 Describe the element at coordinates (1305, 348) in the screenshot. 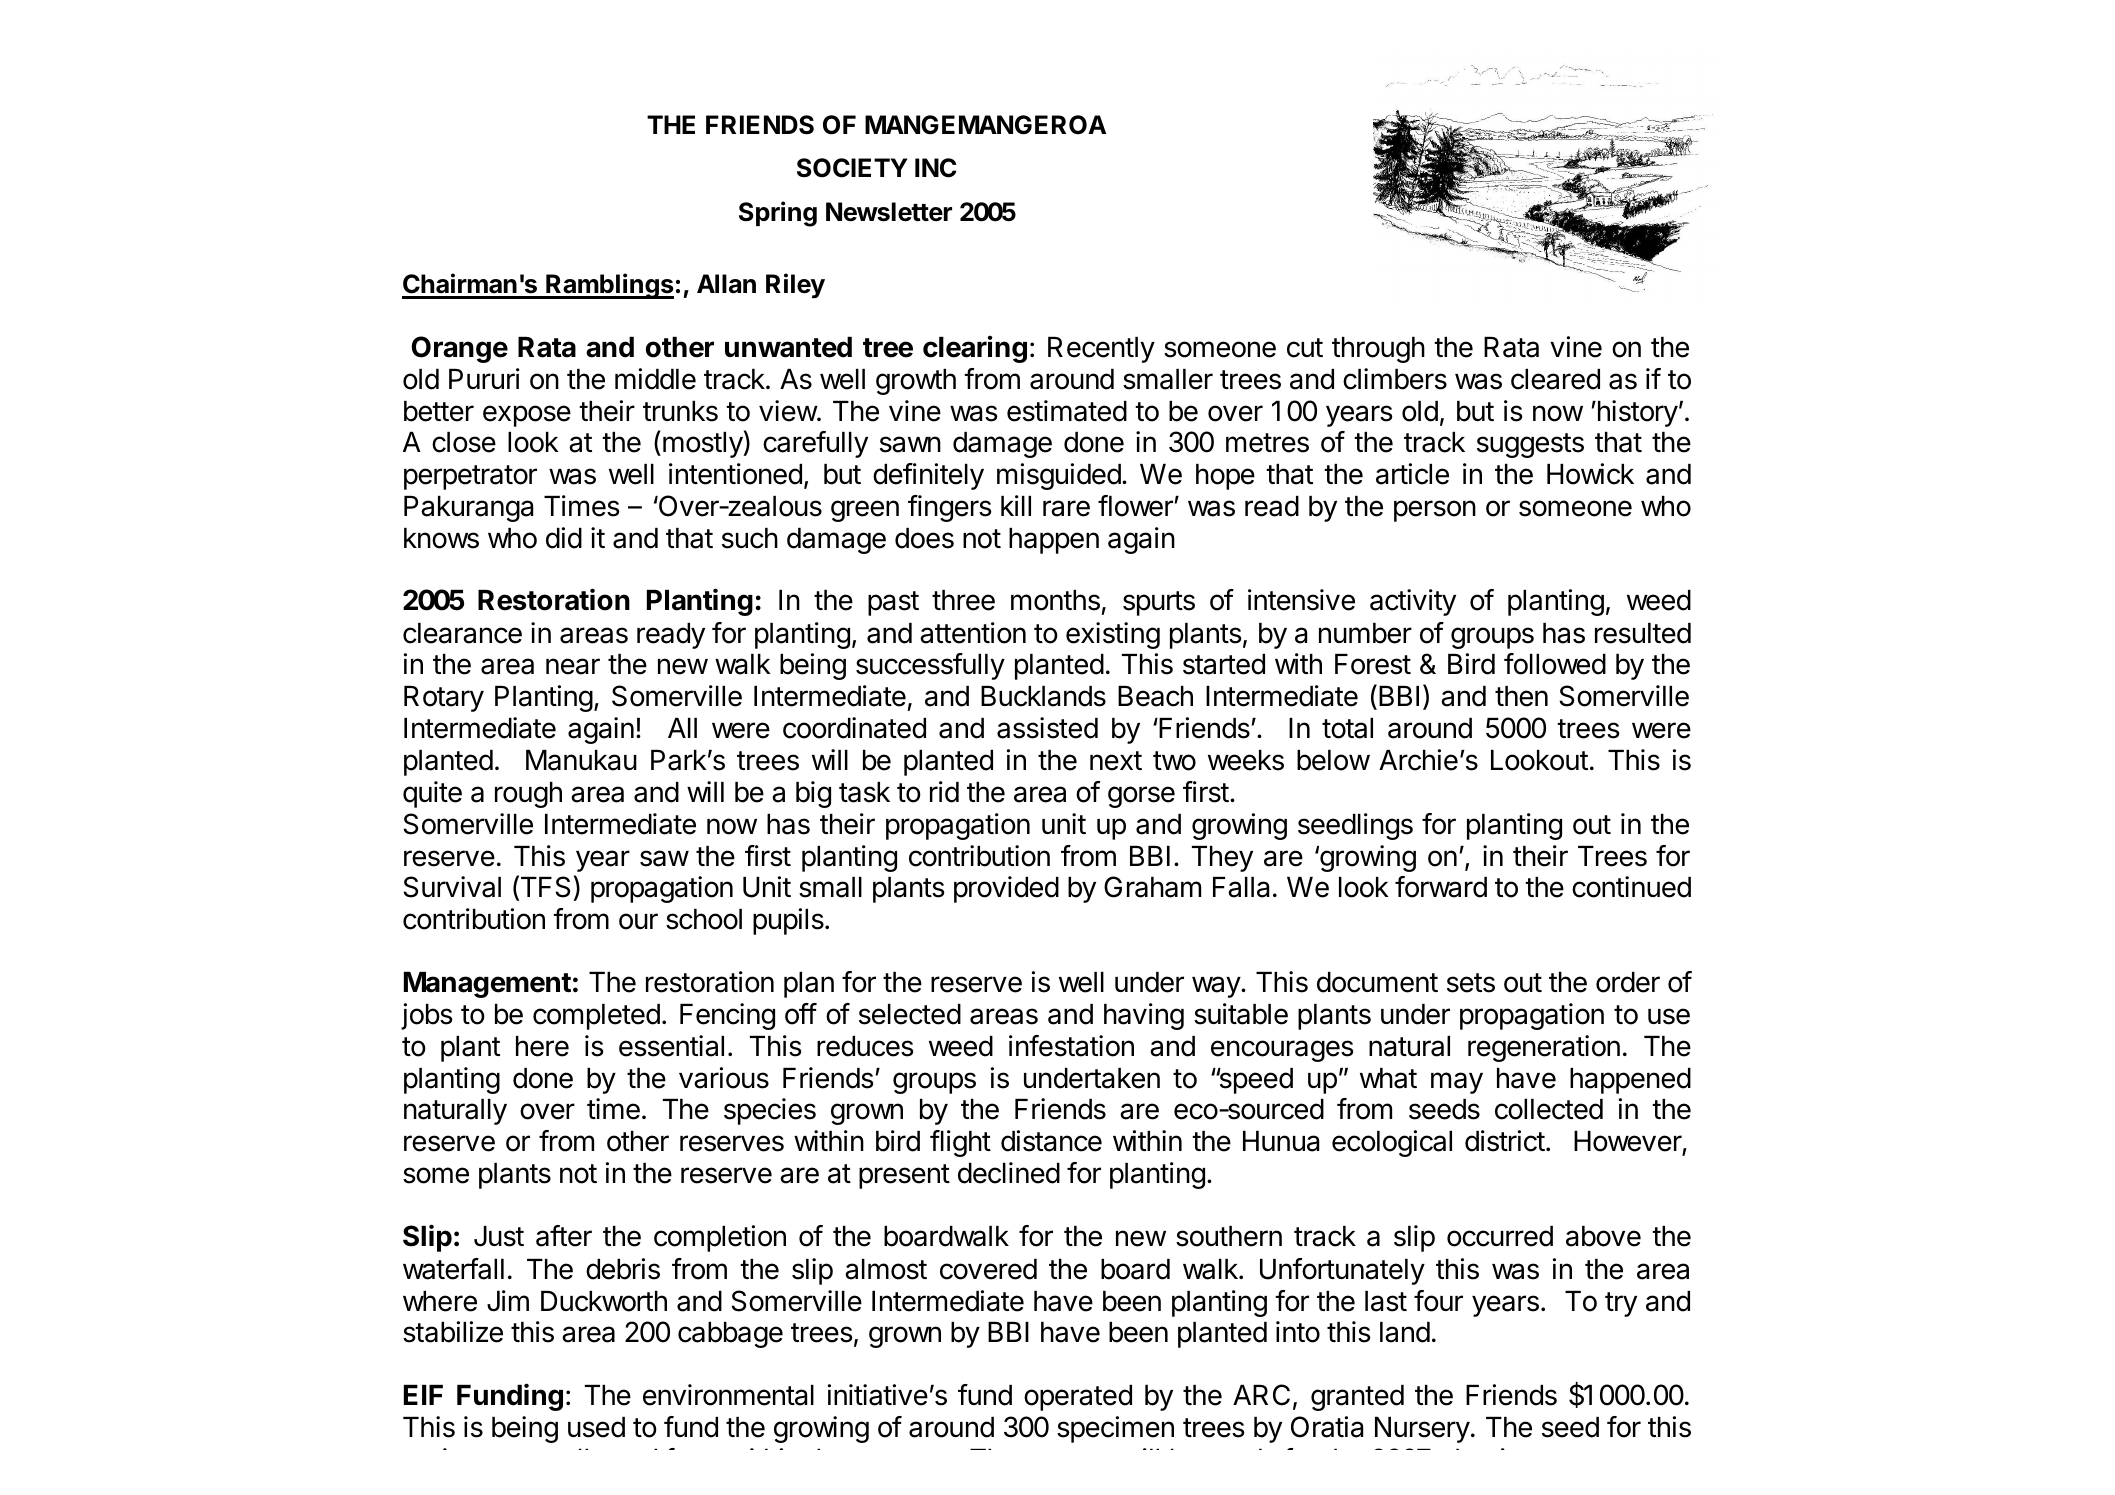

I see `cut` at that location.
